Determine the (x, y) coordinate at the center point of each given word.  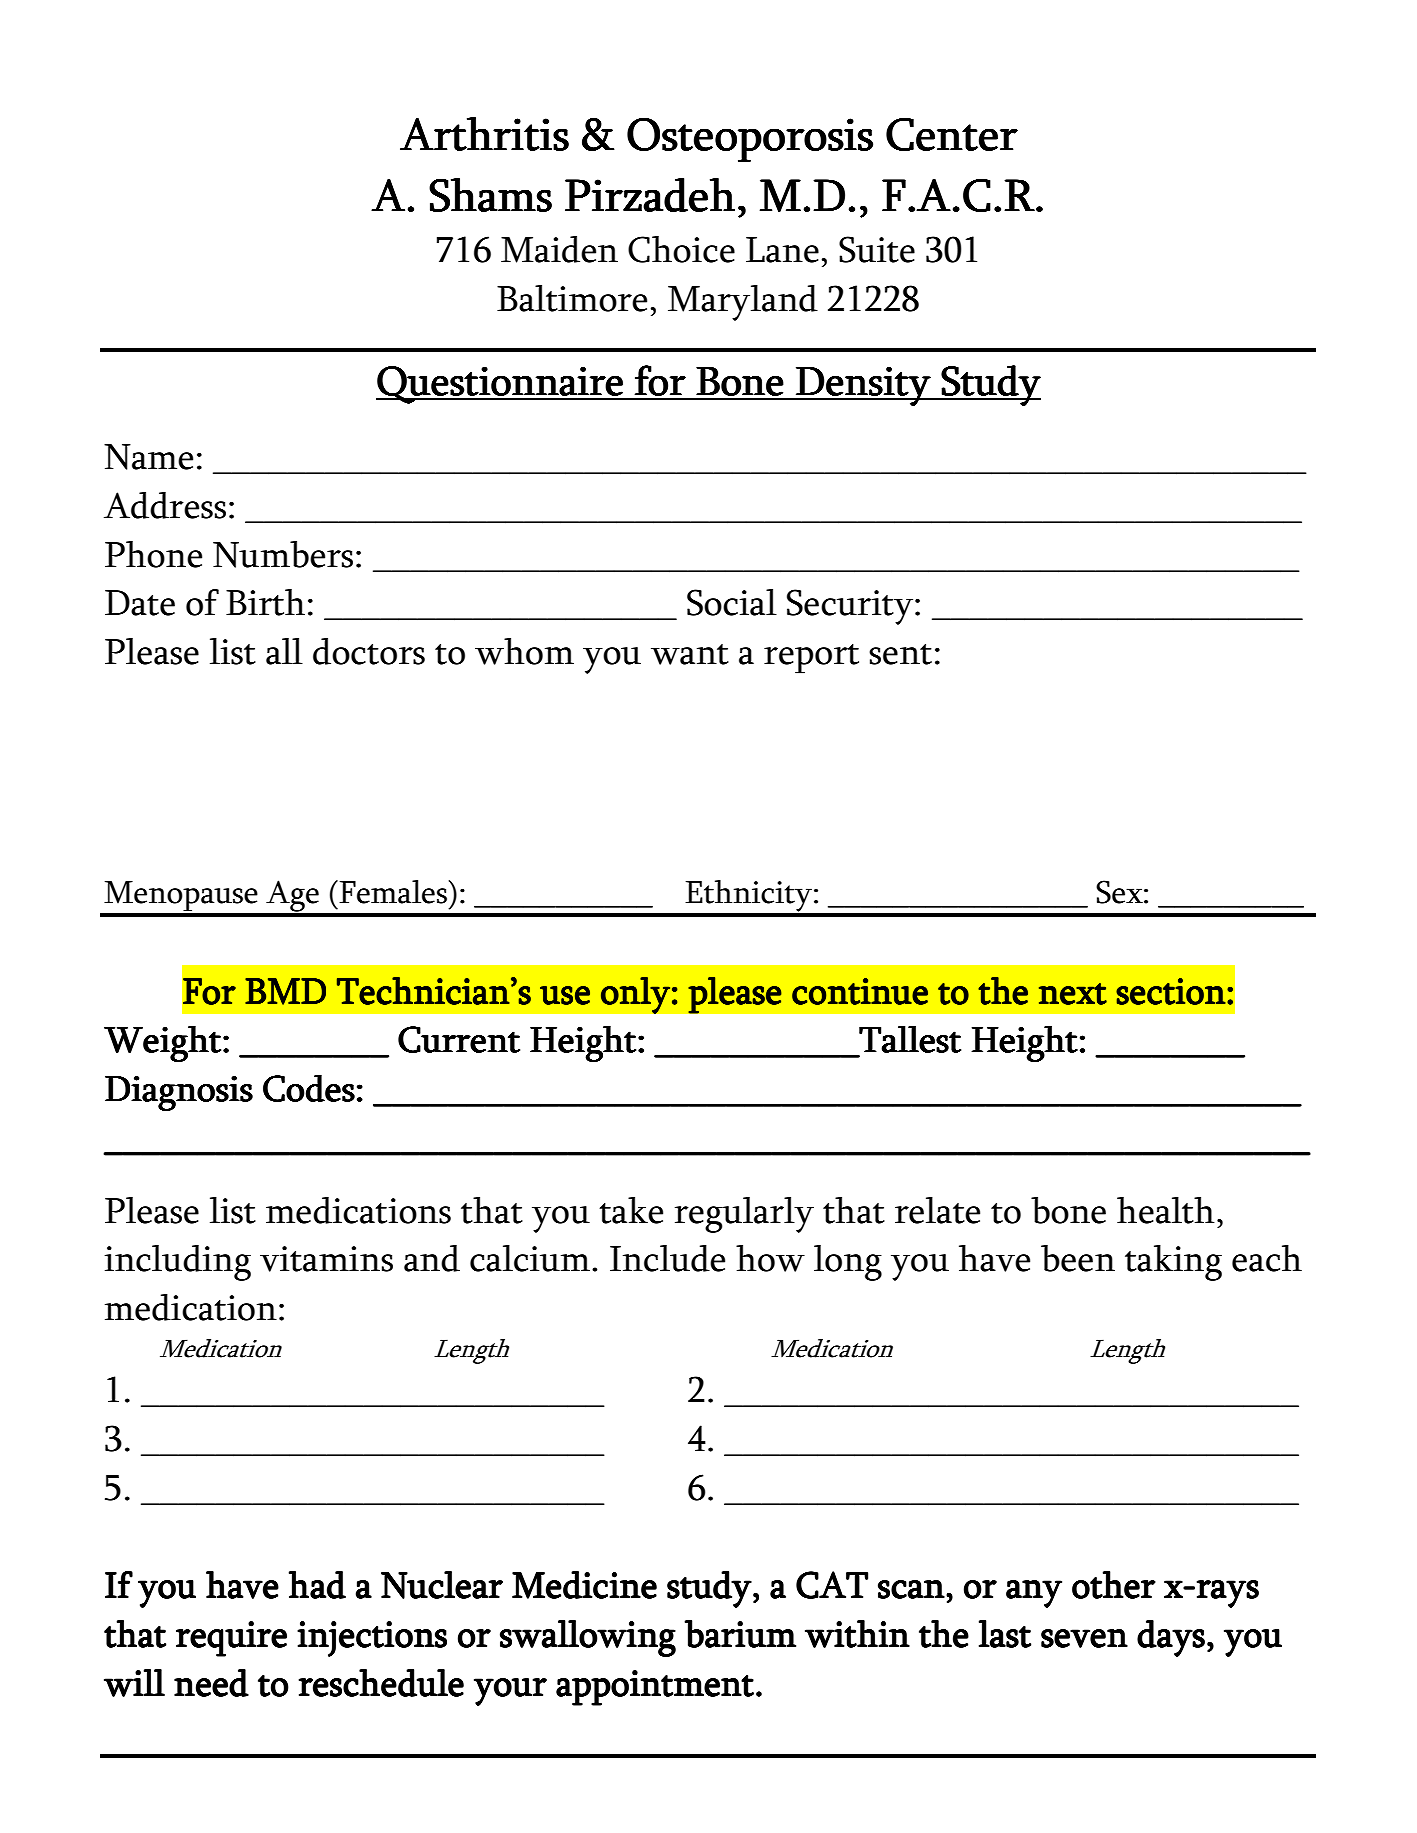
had (317, 1585)
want (690, 654)
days (1171, 1638)
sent (900, 654)
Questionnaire (500, 385)
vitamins (326, 1259)
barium (740, 1634)
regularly (744, 1215)
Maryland (743, 303)
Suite (877, 249)
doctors (369, 651)
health (1166, 1210)
